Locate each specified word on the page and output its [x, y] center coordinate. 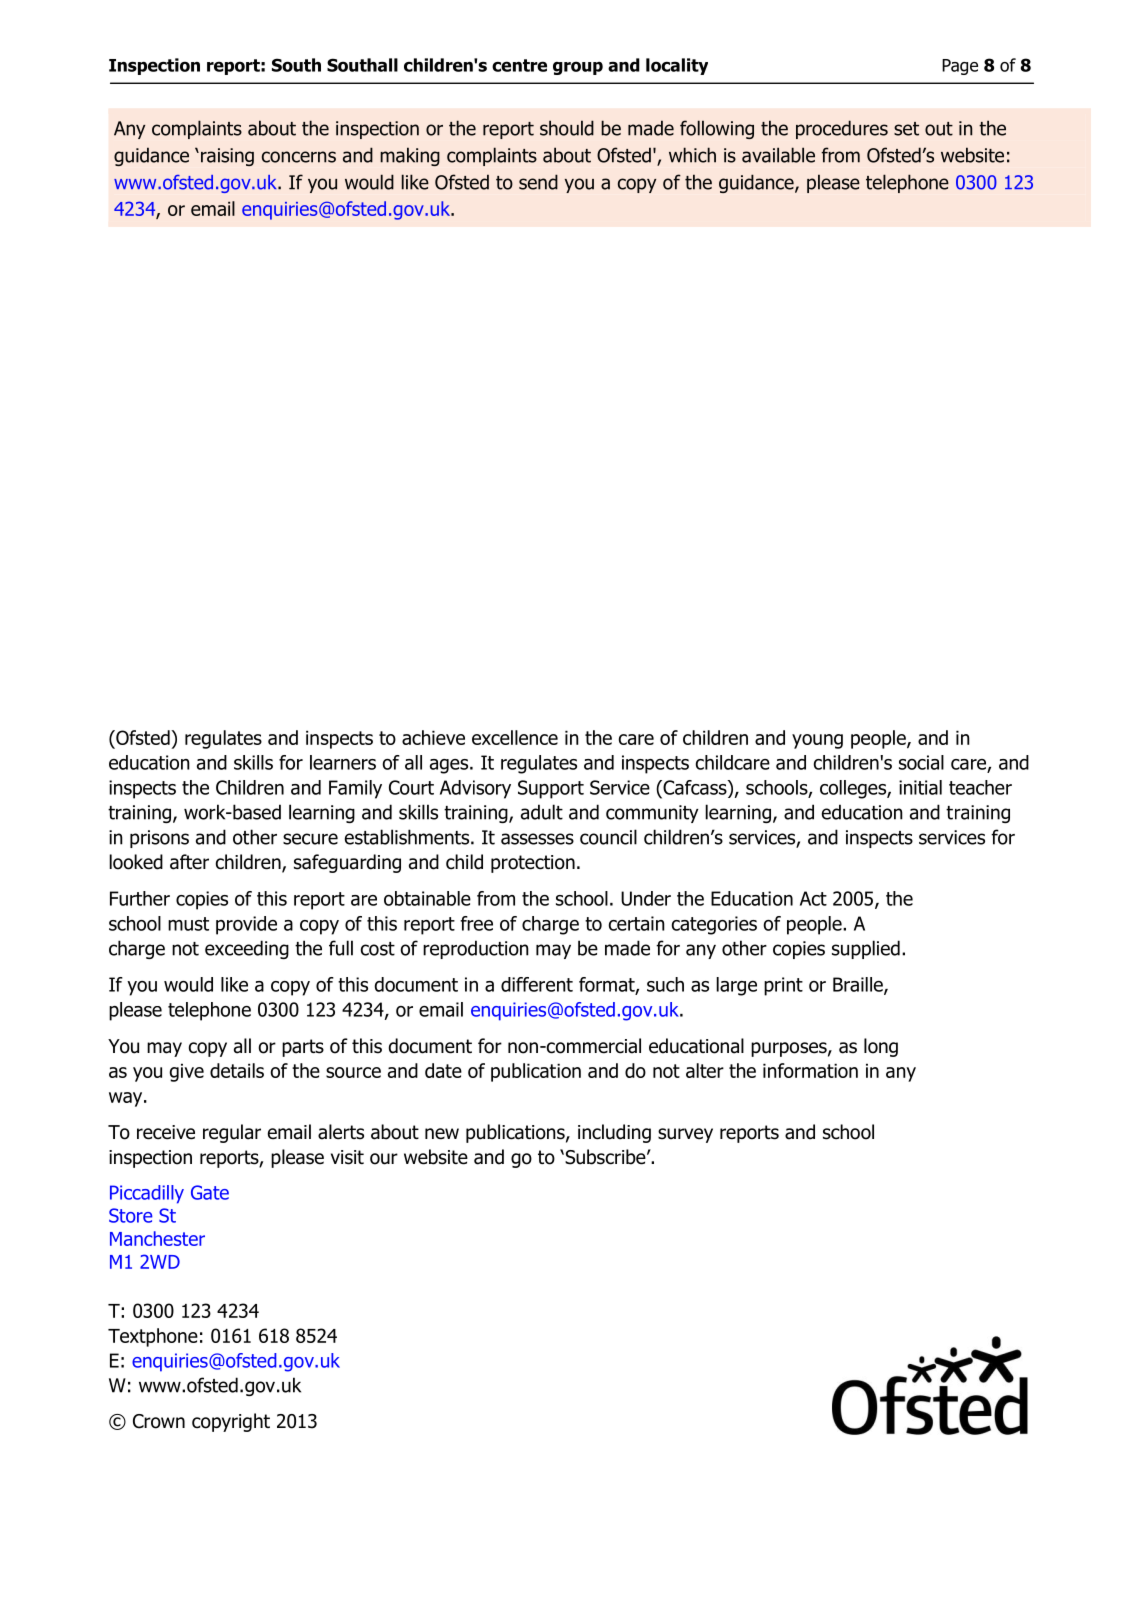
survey [685, 1135]
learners [343, 762]
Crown [159, 1421]
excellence [515, 737]
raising [227, 157]
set [906, 129]
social [921, 762]
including [614, 1133]
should [567, 128]
